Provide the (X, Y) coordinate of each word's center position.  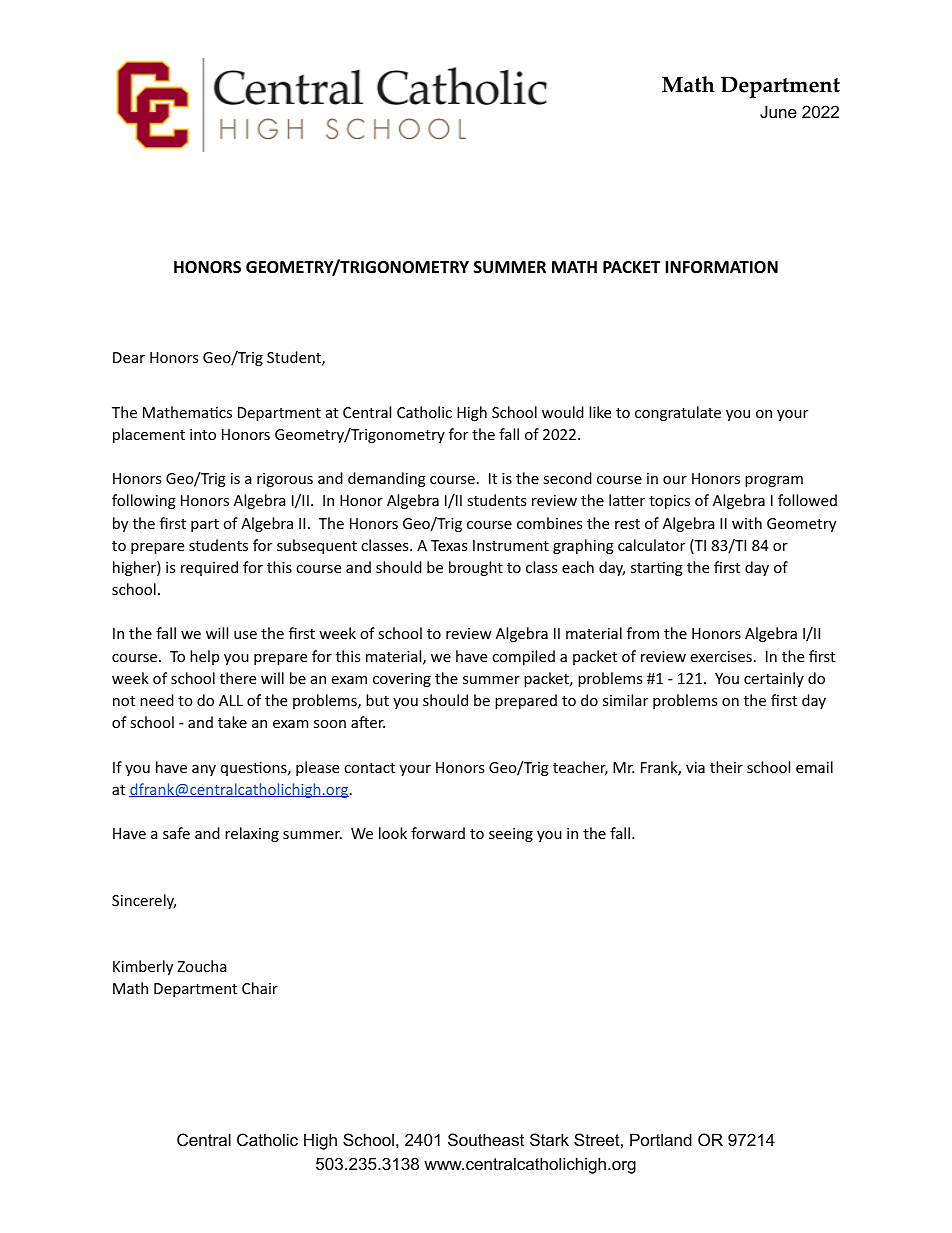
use (245, 635)
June (778, 111)
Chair (260, 988)
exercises (721, 656)
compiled (523, 657)
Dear (129, 357)
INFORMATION (721, 267)
